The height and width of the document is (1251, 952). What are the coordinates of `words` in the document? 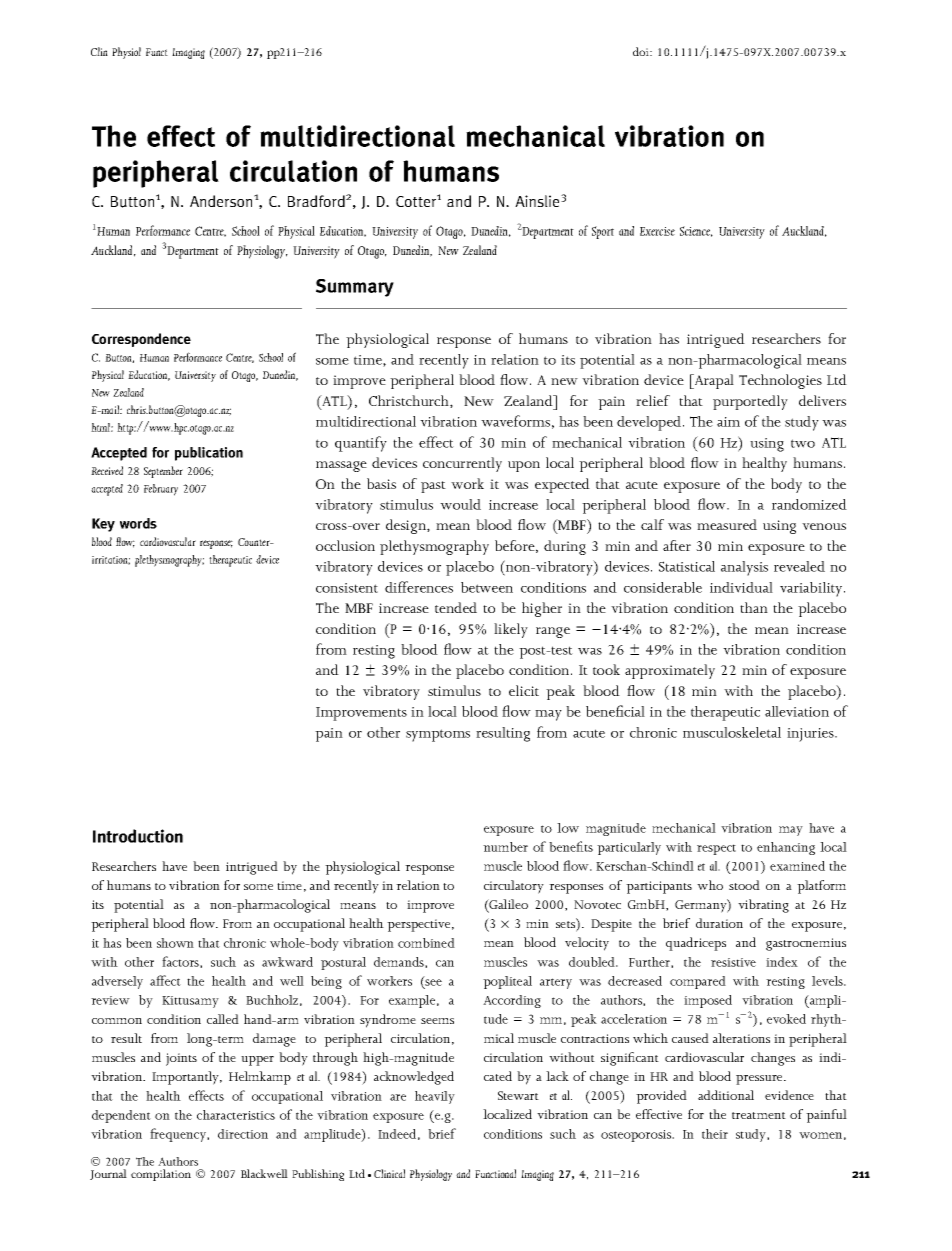 It's located at (138, 523).
